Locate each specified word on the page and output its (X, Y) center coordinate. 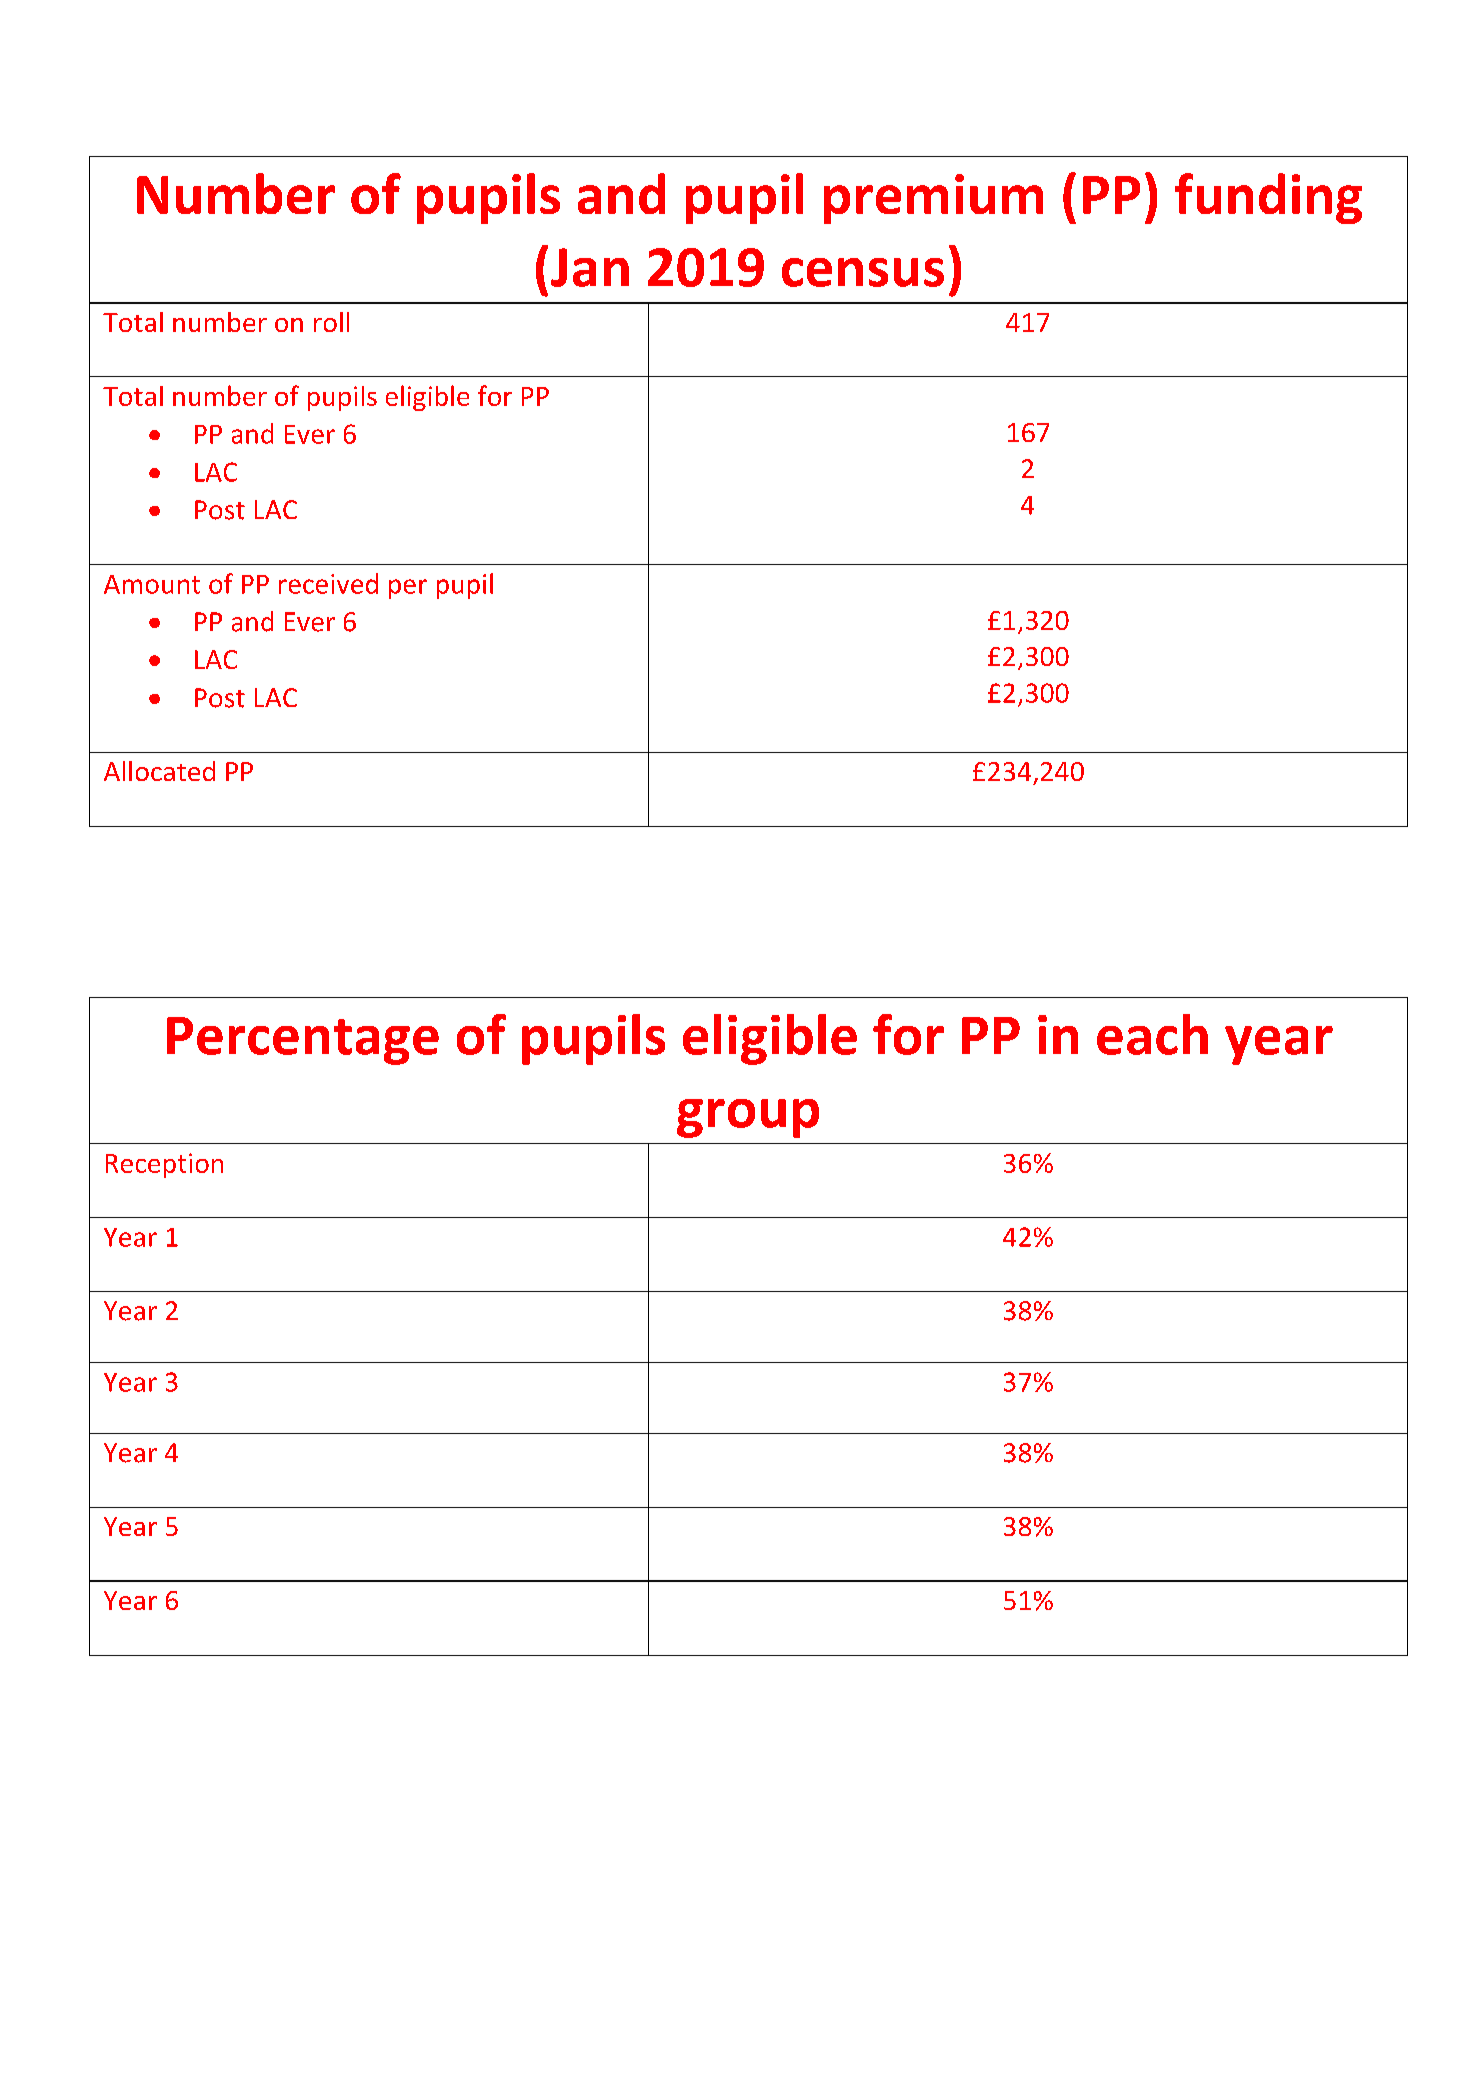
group (748, 1118)
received (328, 583)
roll (331, 322)
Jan (590, 267)
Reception (164, 1165)
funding (1268, 198)
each (1152, 1034)
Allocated (159, 771)
